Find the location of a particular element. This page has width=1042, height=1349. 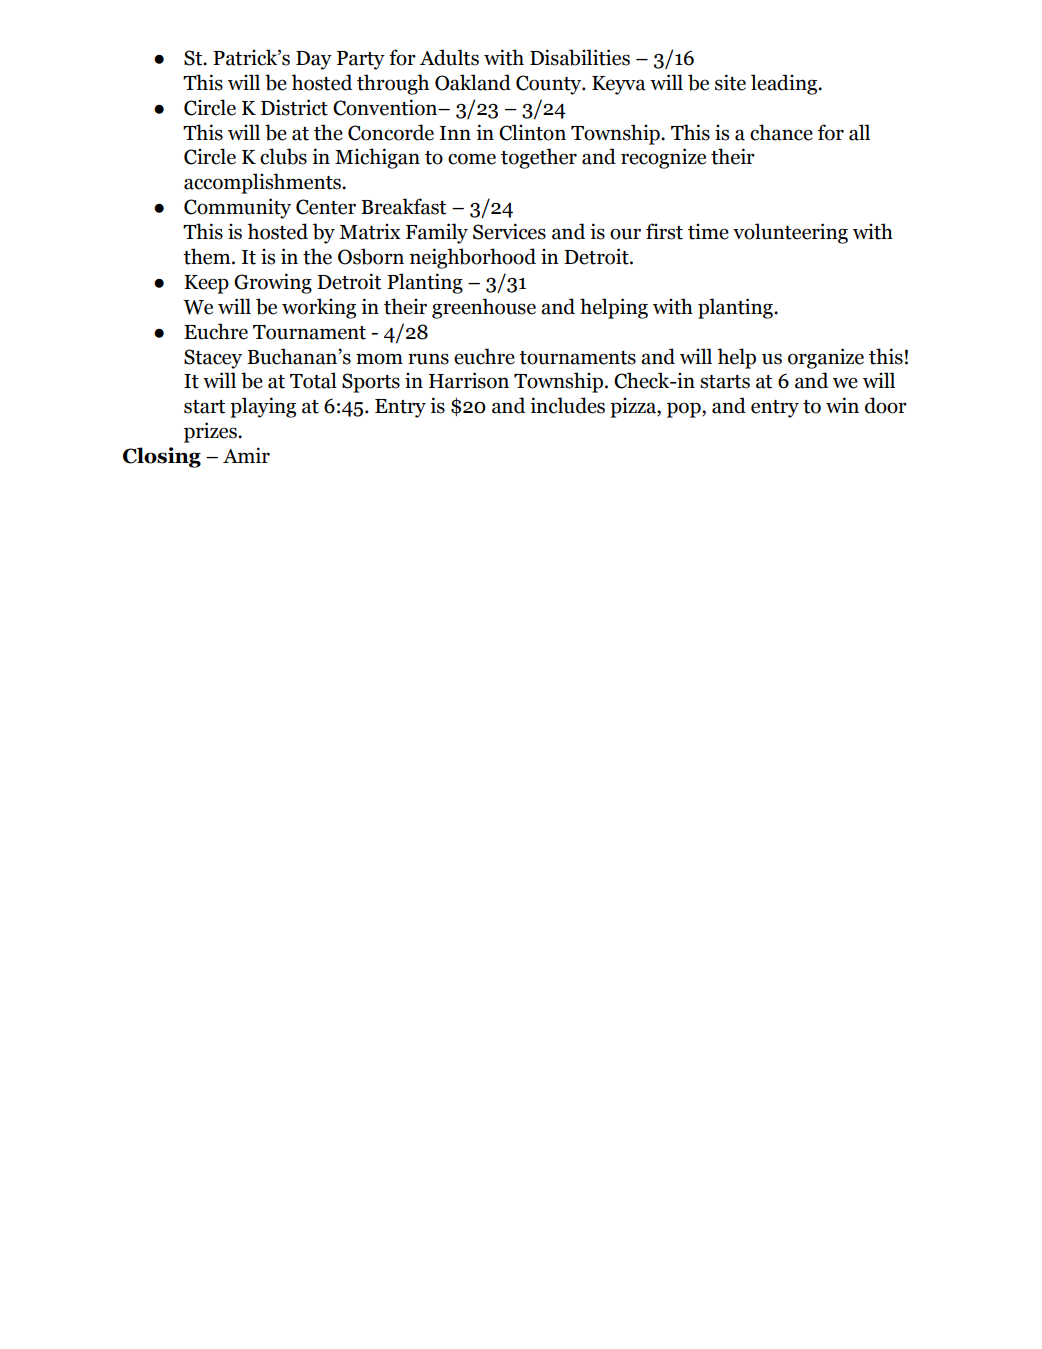

organize is located at coordinates (826, 358).
